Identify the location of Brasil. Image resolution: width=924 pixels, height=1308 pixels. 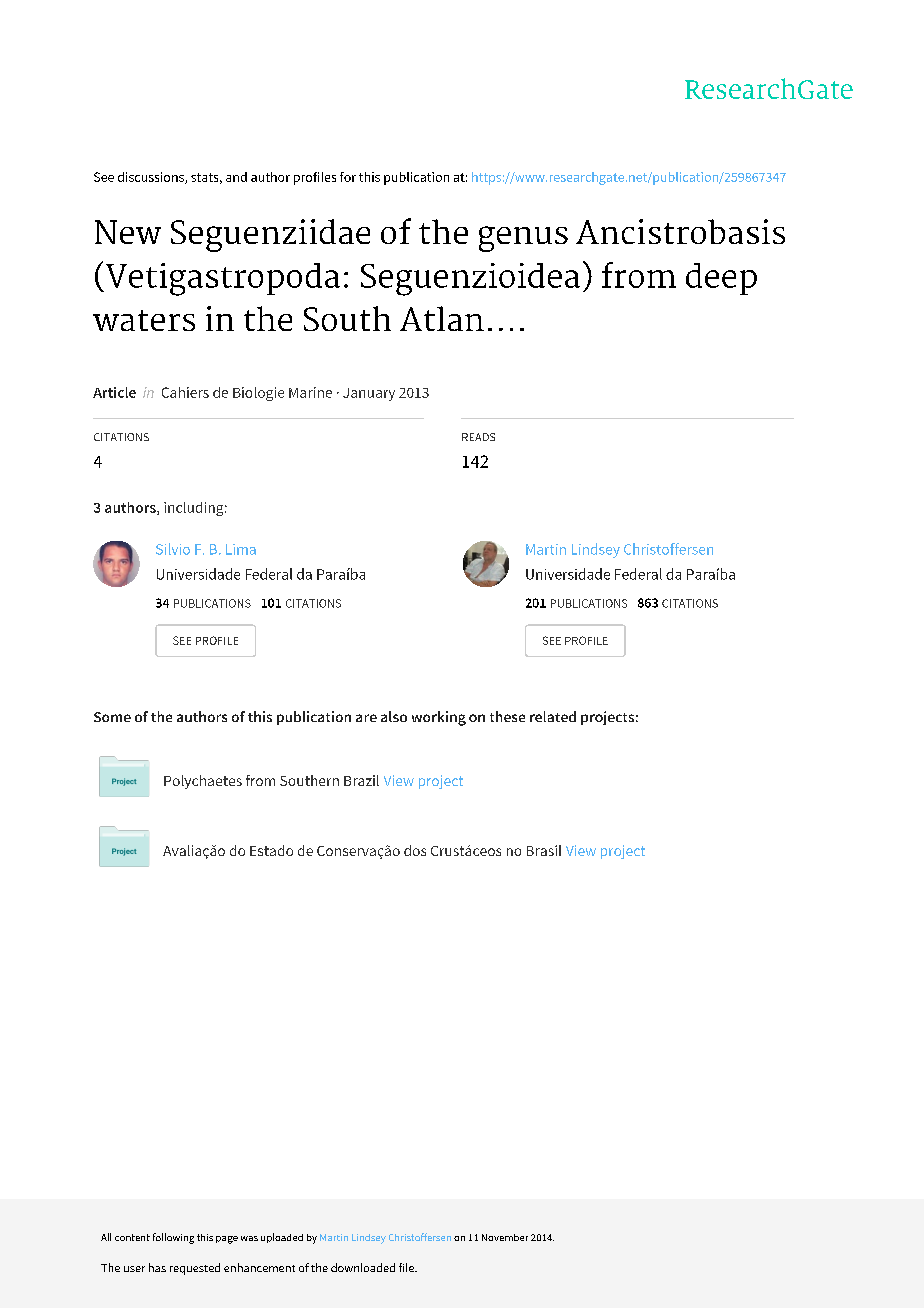
(544, 850).
